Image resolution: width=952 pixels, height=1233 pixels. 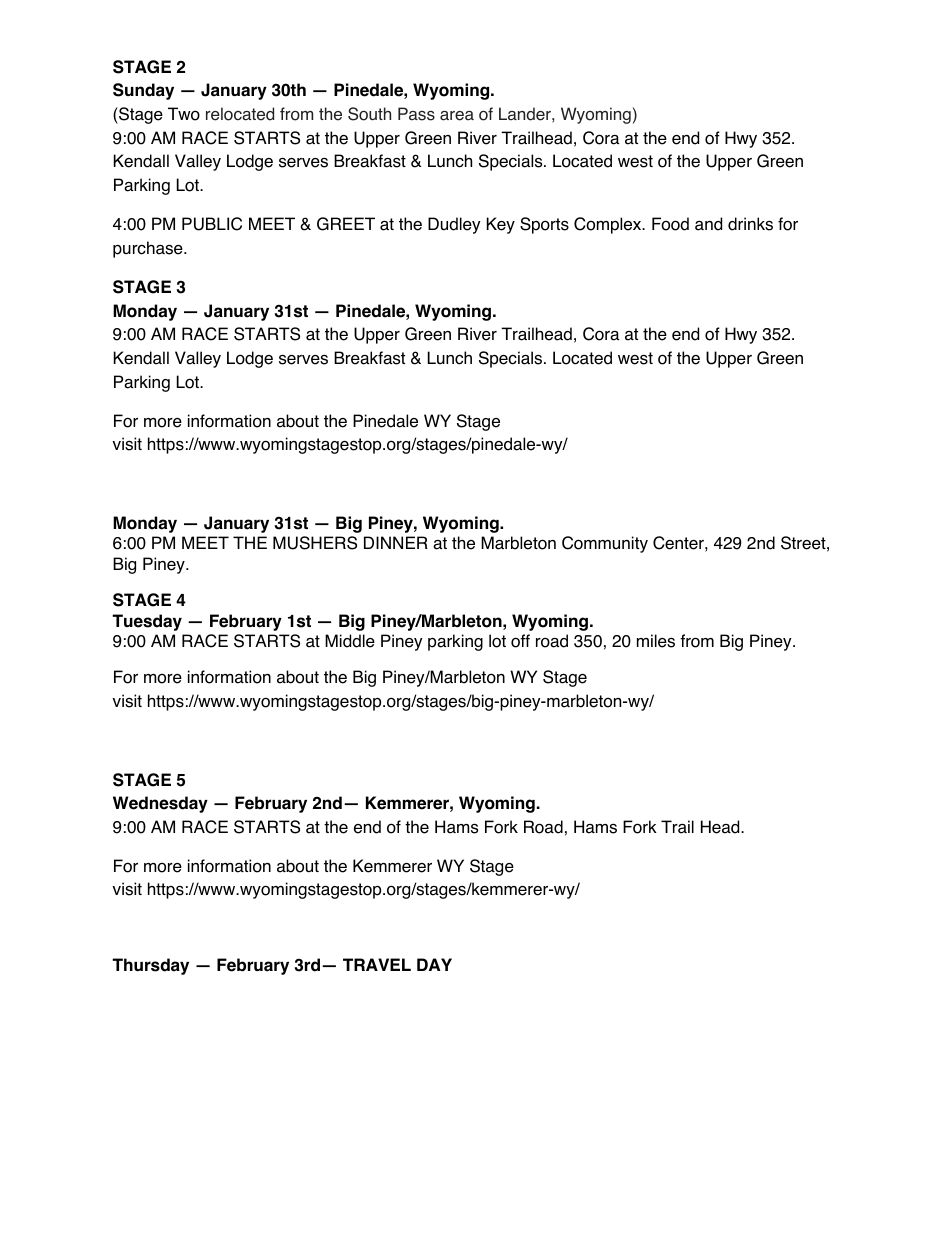 What do you see at coordinates (149, 249) in the screenshot?
I see `purchase` at bounding box center [149, 249].
